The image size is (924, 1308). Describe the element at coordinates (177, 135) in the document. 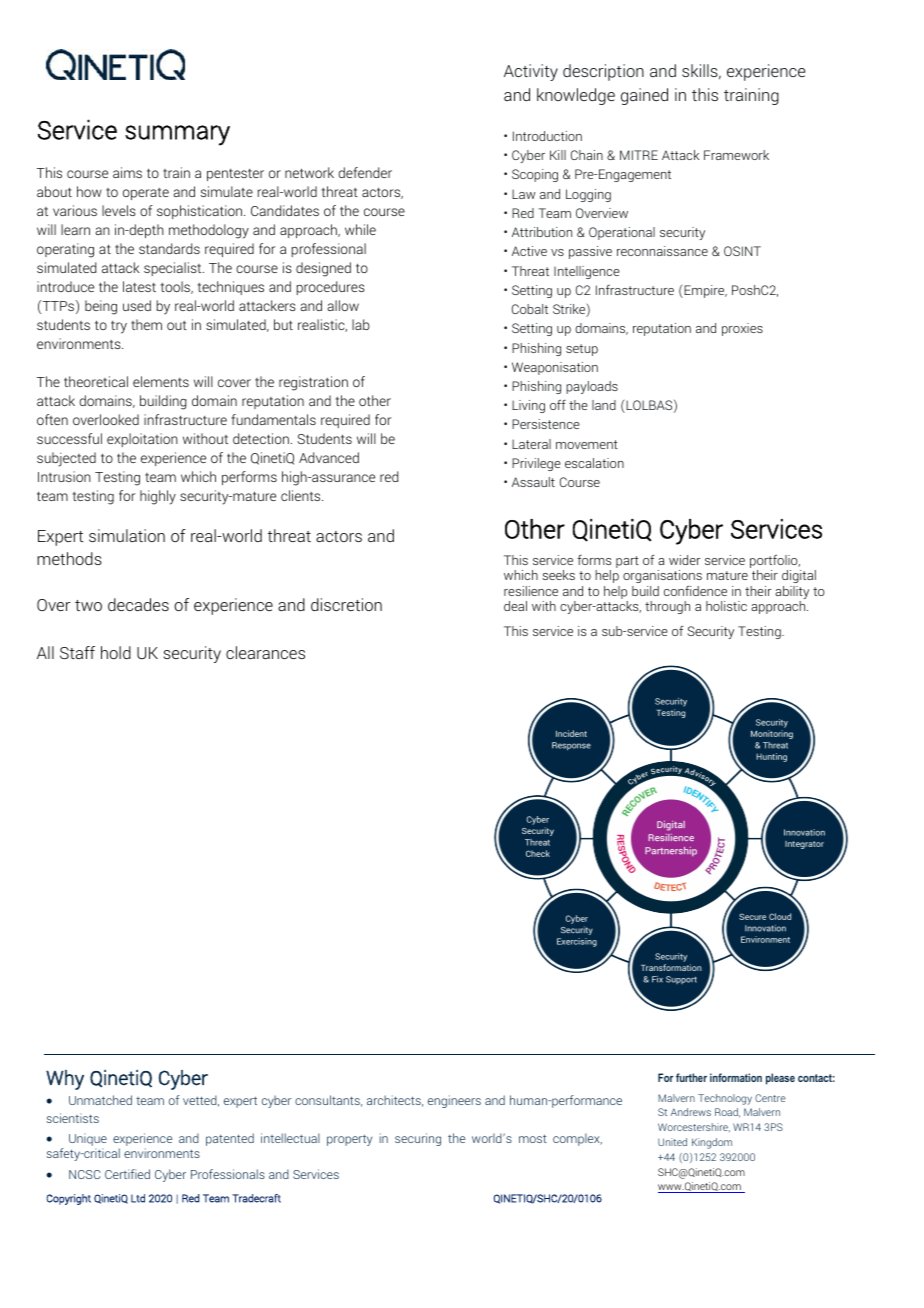

I see `summary` at that location.
